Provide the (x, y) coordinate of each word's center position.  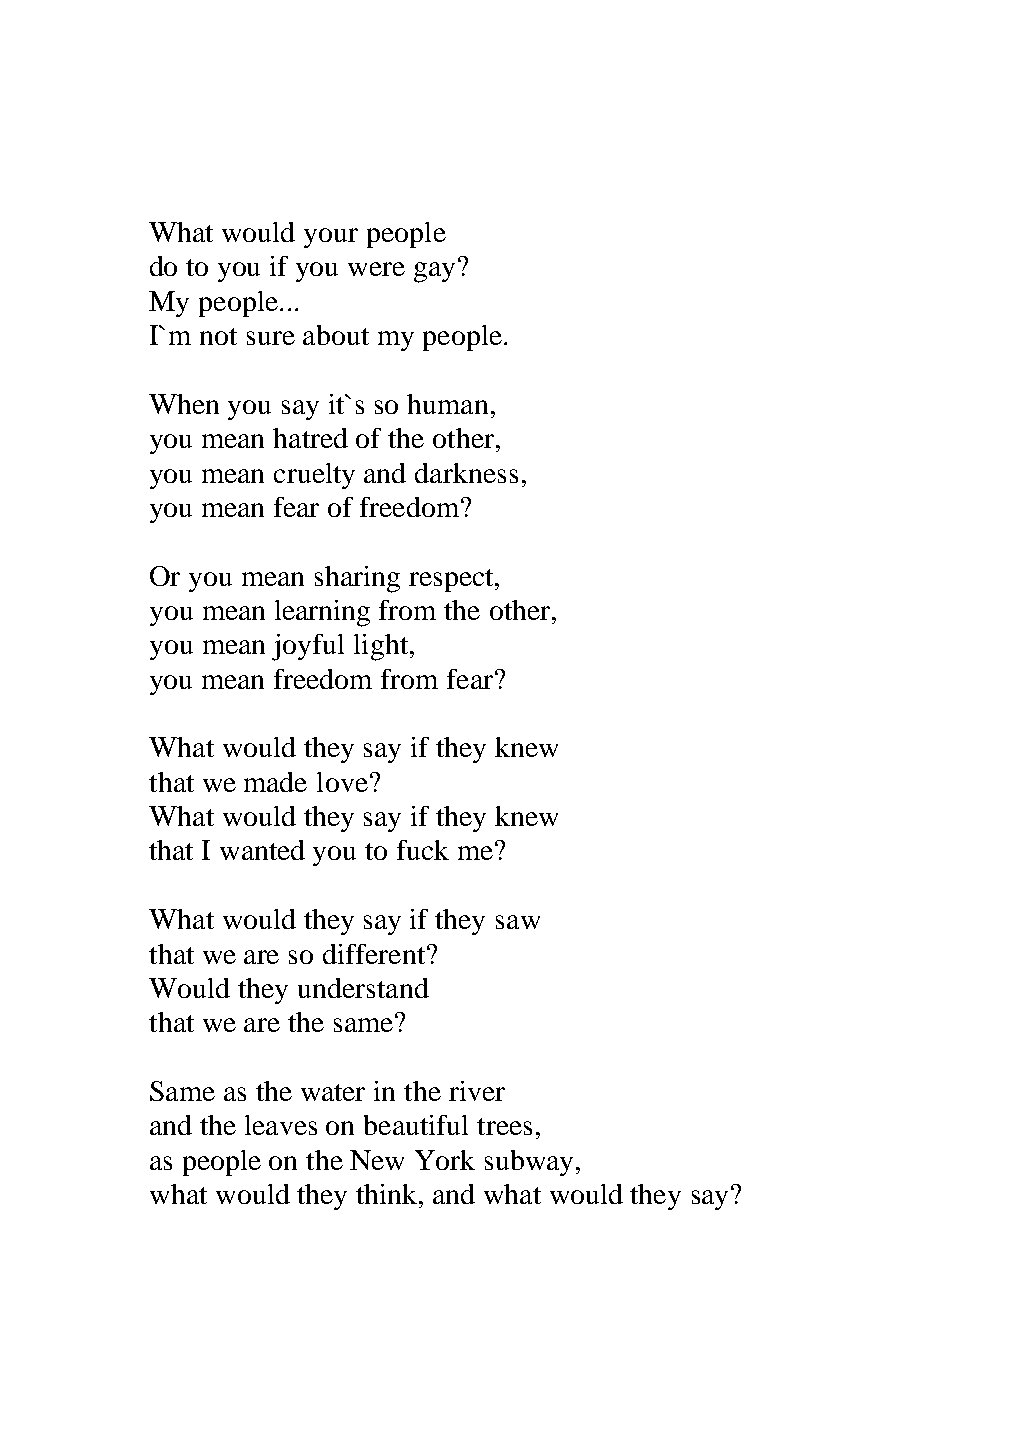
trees (504, 1126)
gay (436, 271)
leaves (281, 1125)
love (342, 782)
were (376, 269)
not (218, 336)
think (388, 1194)
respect (452, 580)
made (275, 782)
